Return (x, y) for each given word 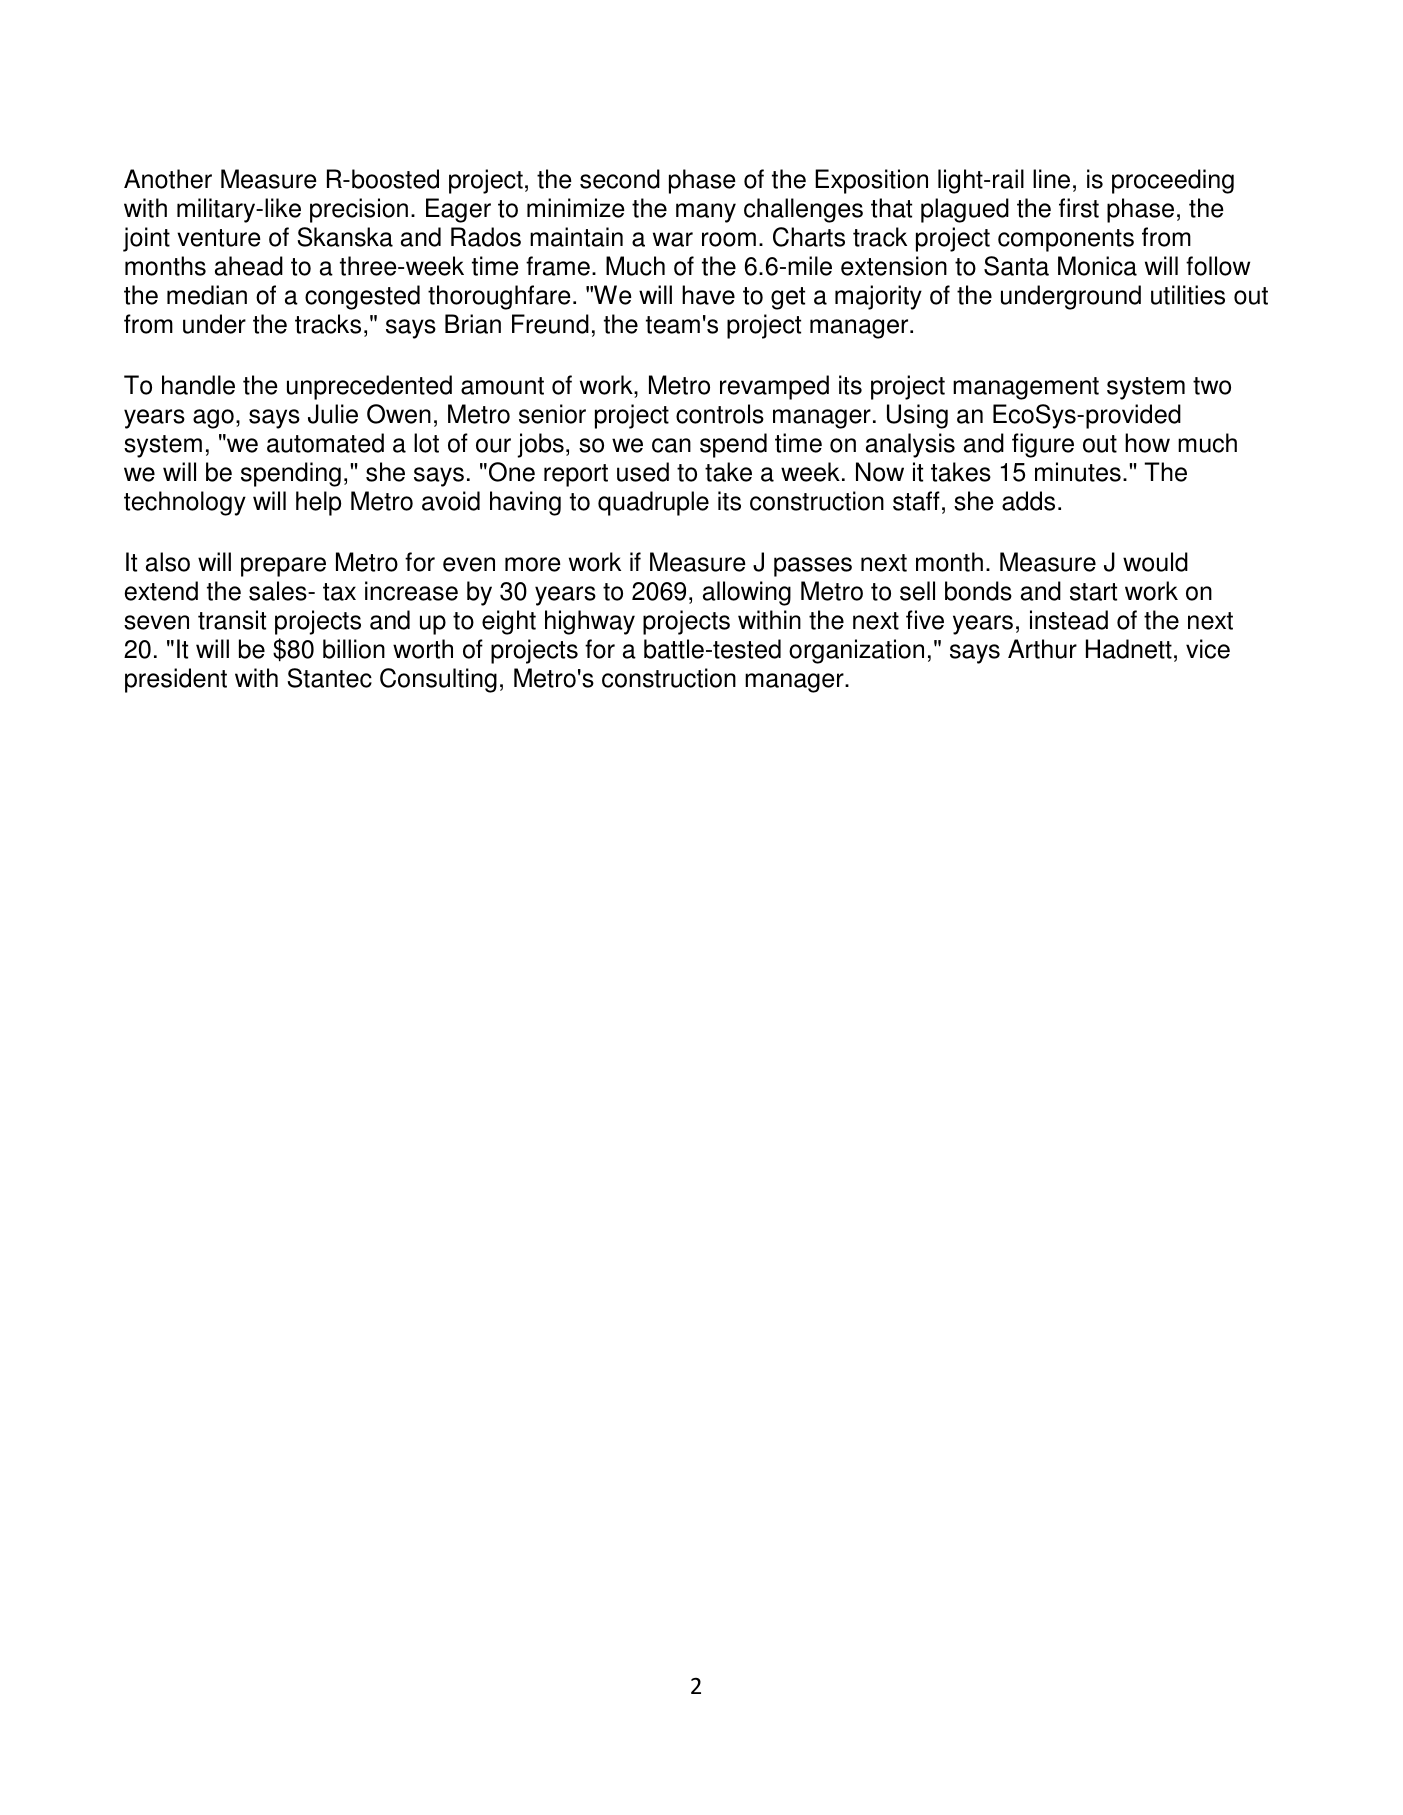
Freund (550, 324)
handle (198, 385)
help (318, 503)
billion (354, 649)
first (1079, 208)
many (706, 213)
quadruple (653, 503)
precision (359, 210)
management (1026, 388)
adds (1028, 501)
